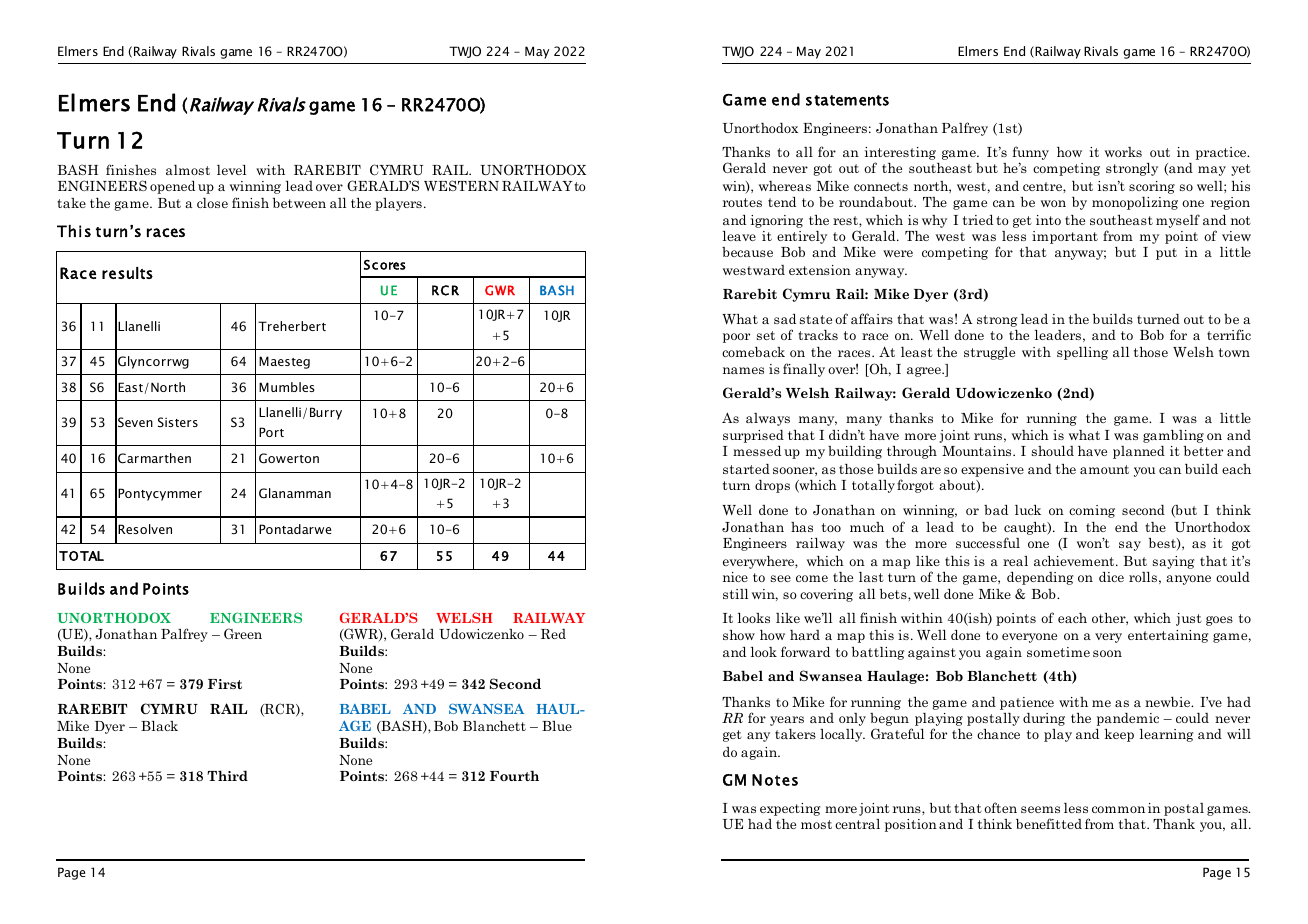  I want to click on expecting, so click(790, 809).
